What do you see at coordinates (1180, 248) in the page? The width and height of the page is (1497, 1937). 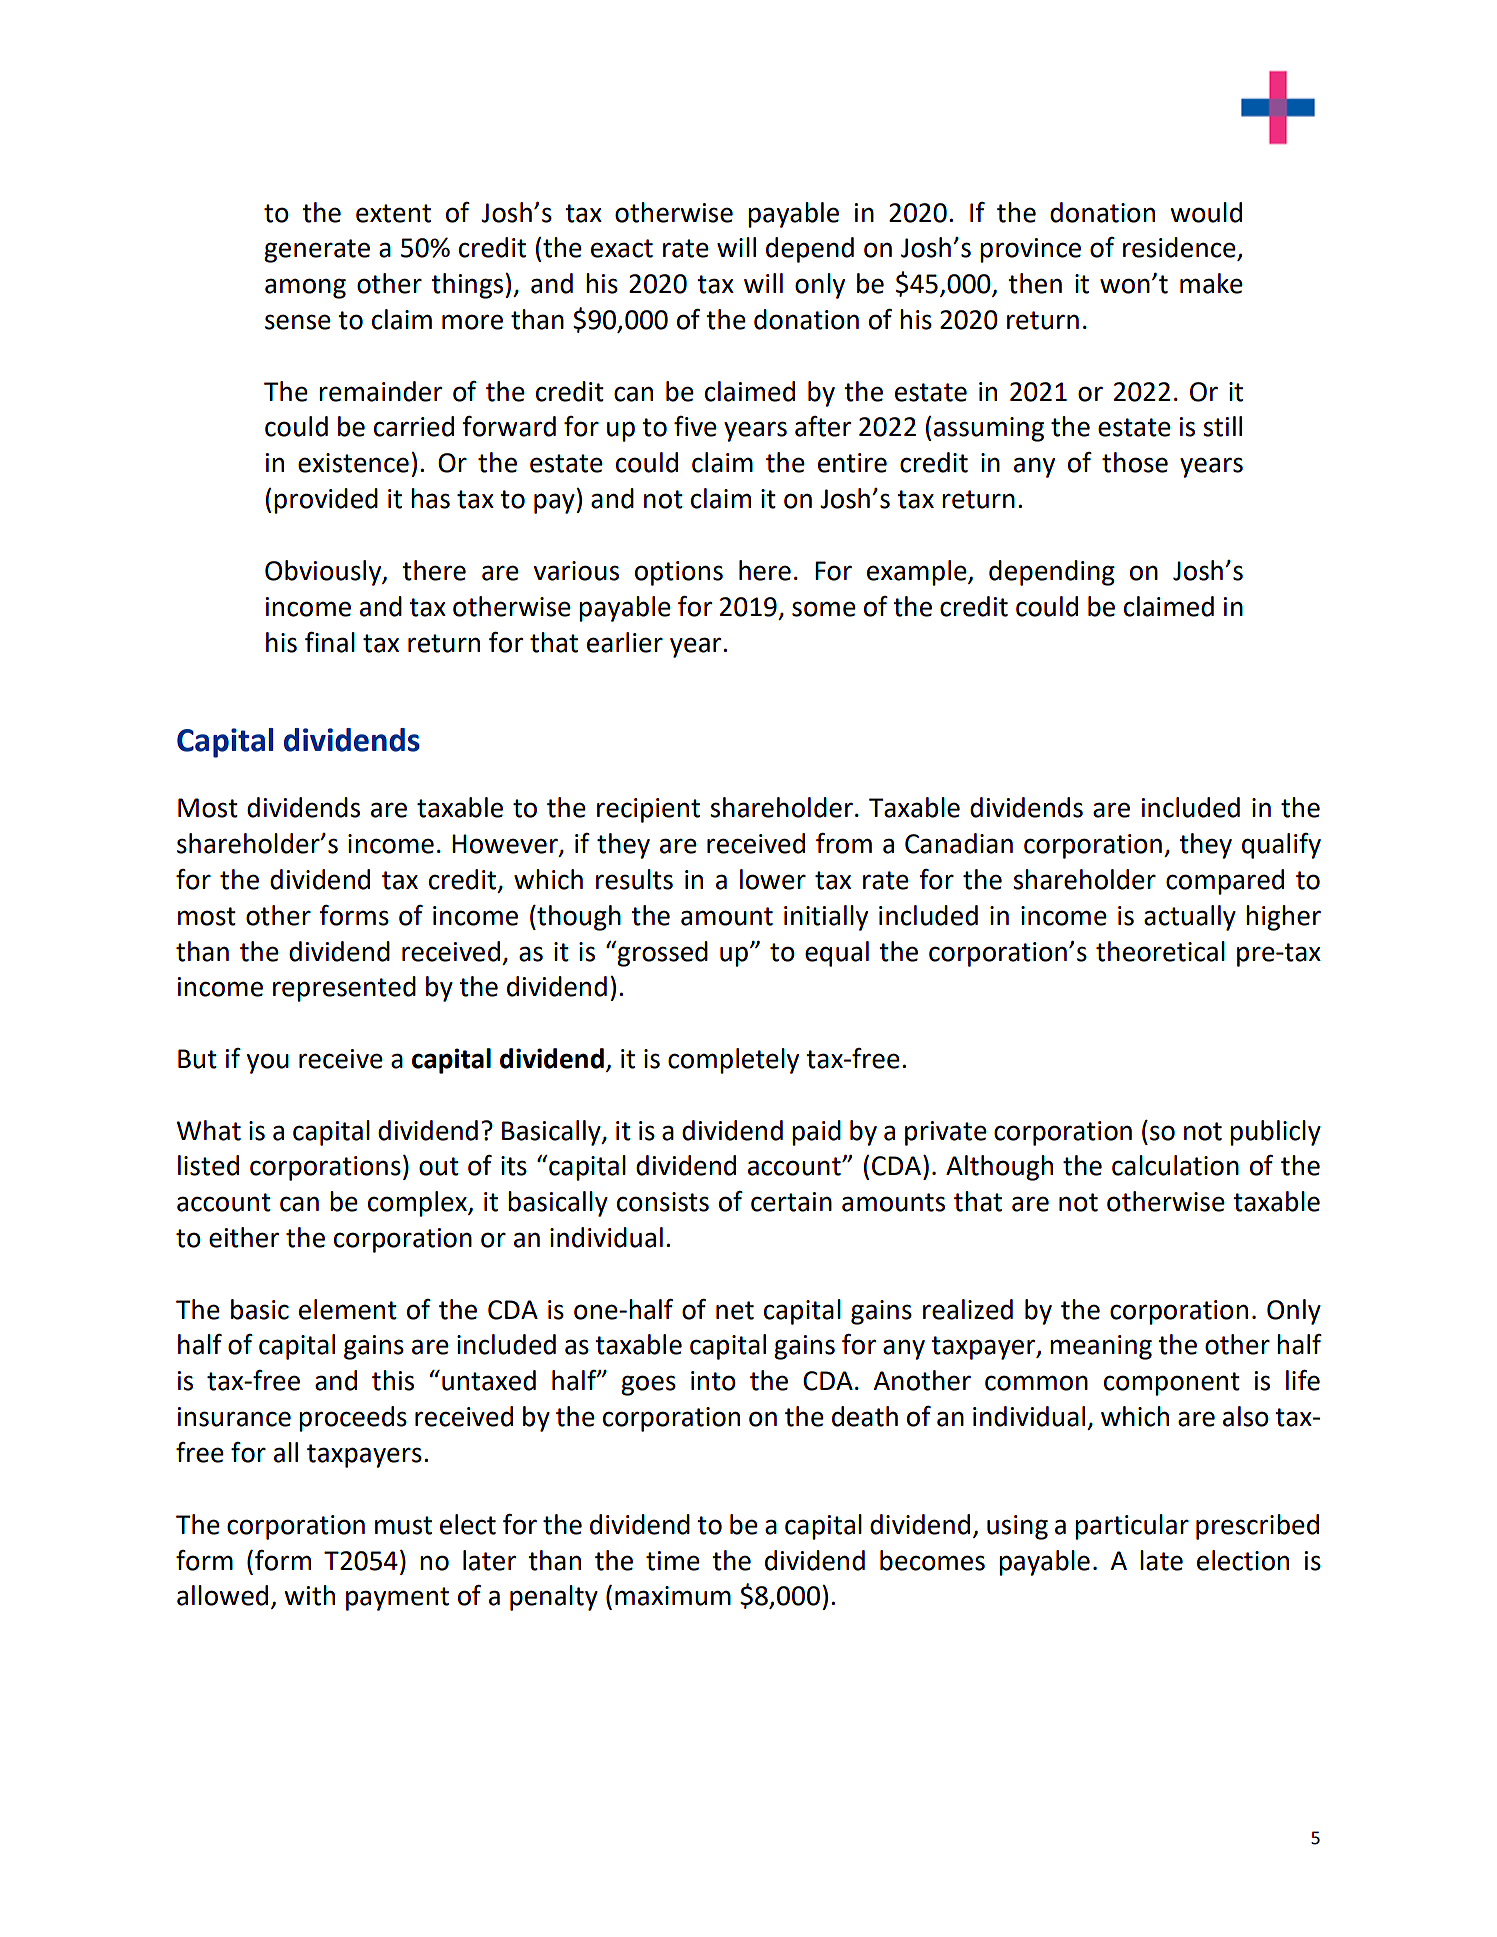 I see `residence` at bounding box center [1180, 248].
